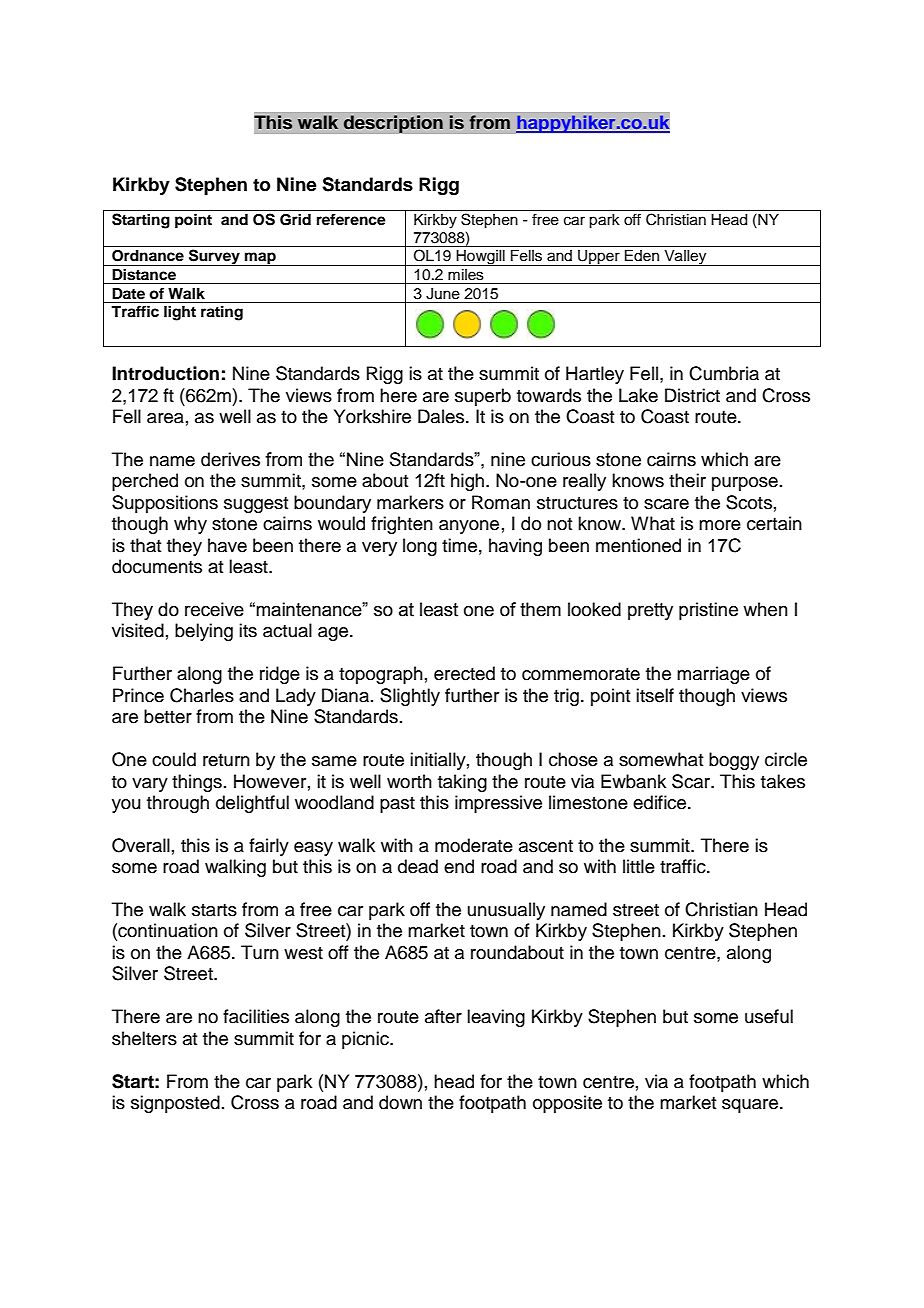 The image size is (924, 1308). Describe the element at coordinates (685, 258) in the screenshot. I see `Valley` at that location.
